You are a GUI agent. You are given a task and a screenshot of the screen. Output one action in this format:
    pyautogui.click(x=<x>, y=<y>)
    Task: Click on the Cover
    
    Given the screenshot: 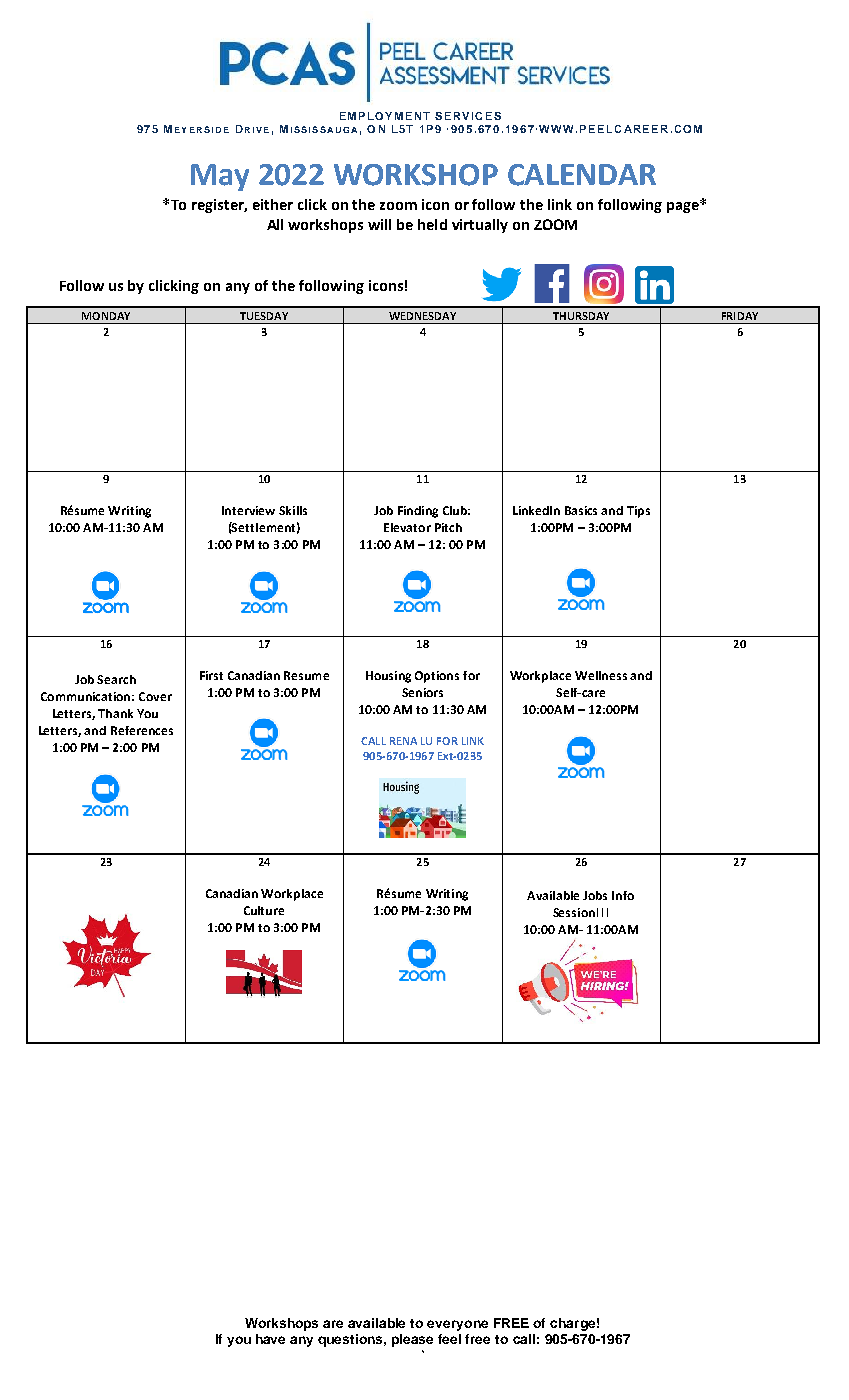 What is the action you would take?
    pyautogui.click(x=155, y=696)
